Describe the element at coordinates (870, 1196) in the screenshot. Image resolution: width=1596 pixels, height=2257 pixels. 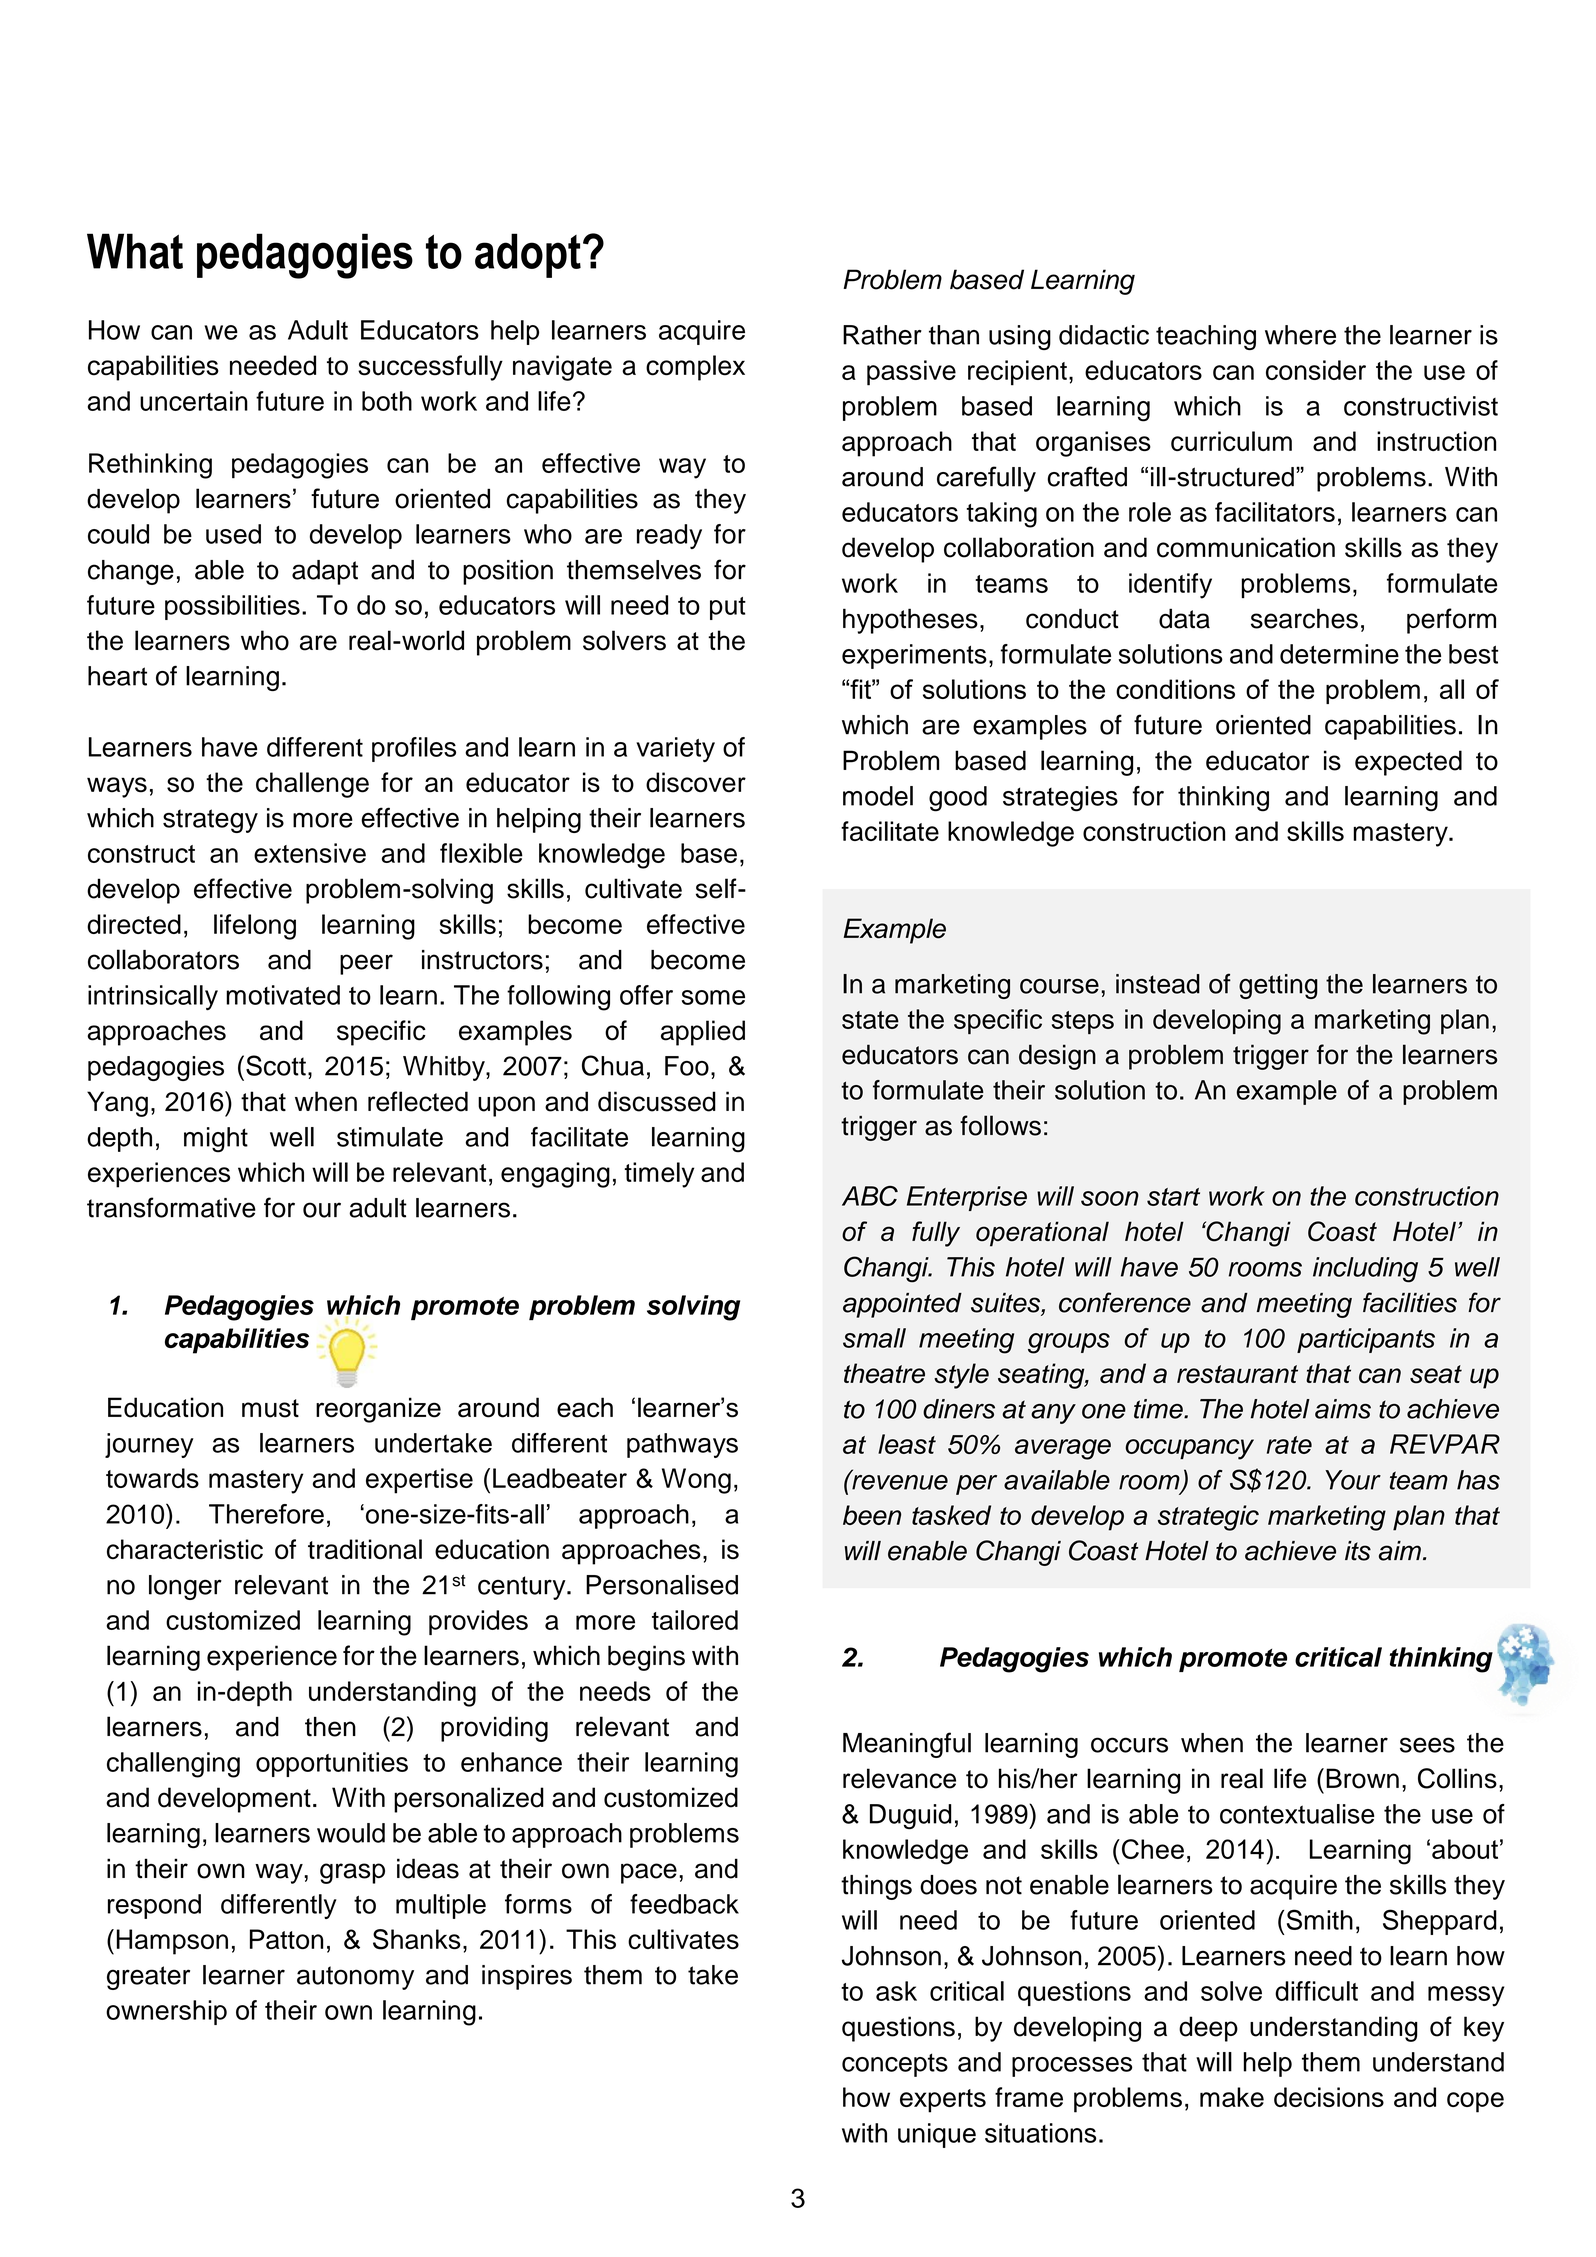
I see `ABC` at that location.
